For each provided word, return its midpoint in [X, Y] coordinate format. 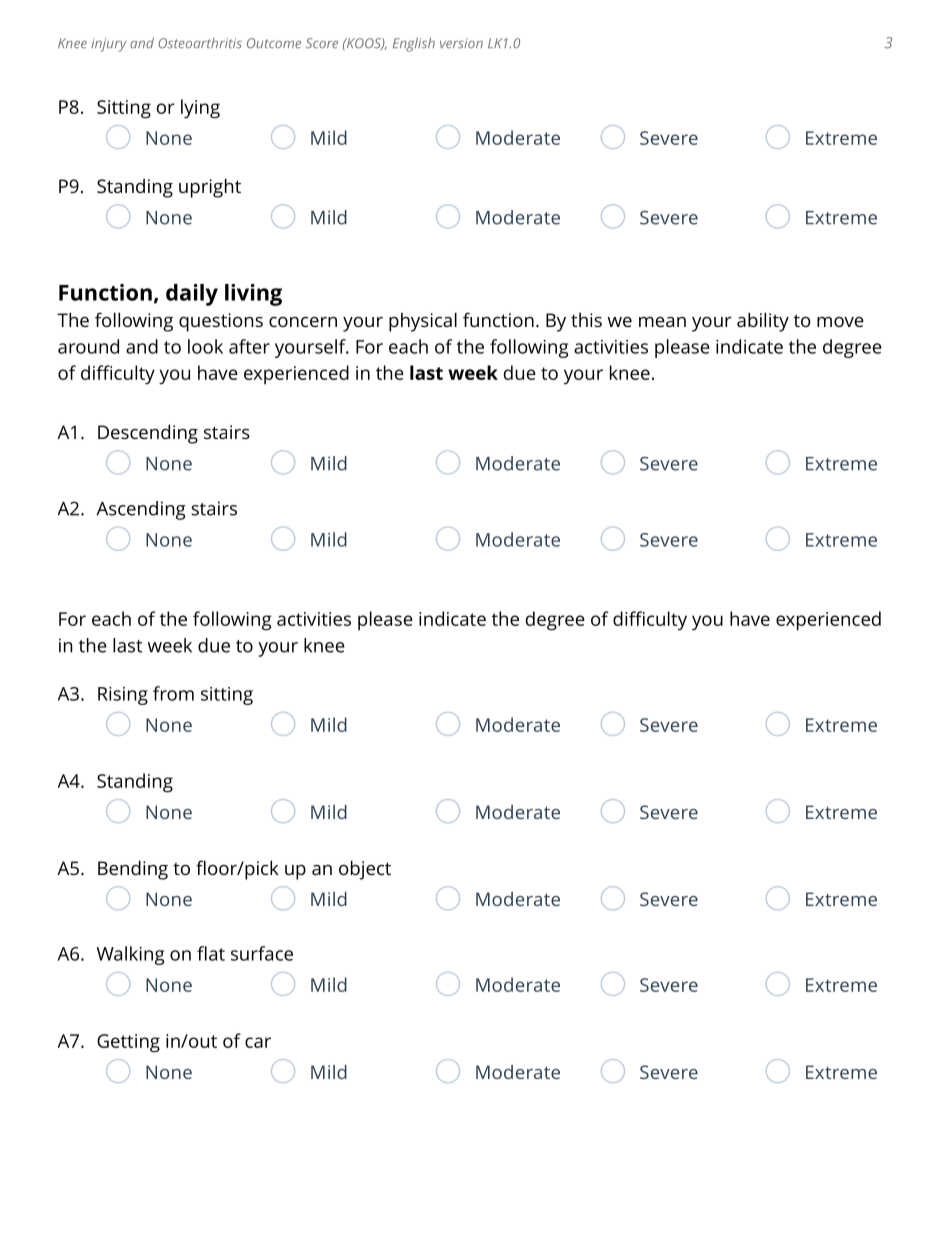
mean [662, 322]
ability [763, 322]
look [205, 346]
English [414, 44]
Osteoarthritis [200, 43]
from [173, 693]
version [461, 43]
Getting [128, 1043]
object [365, 870]
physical [423, 322]
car [258, 1042]
